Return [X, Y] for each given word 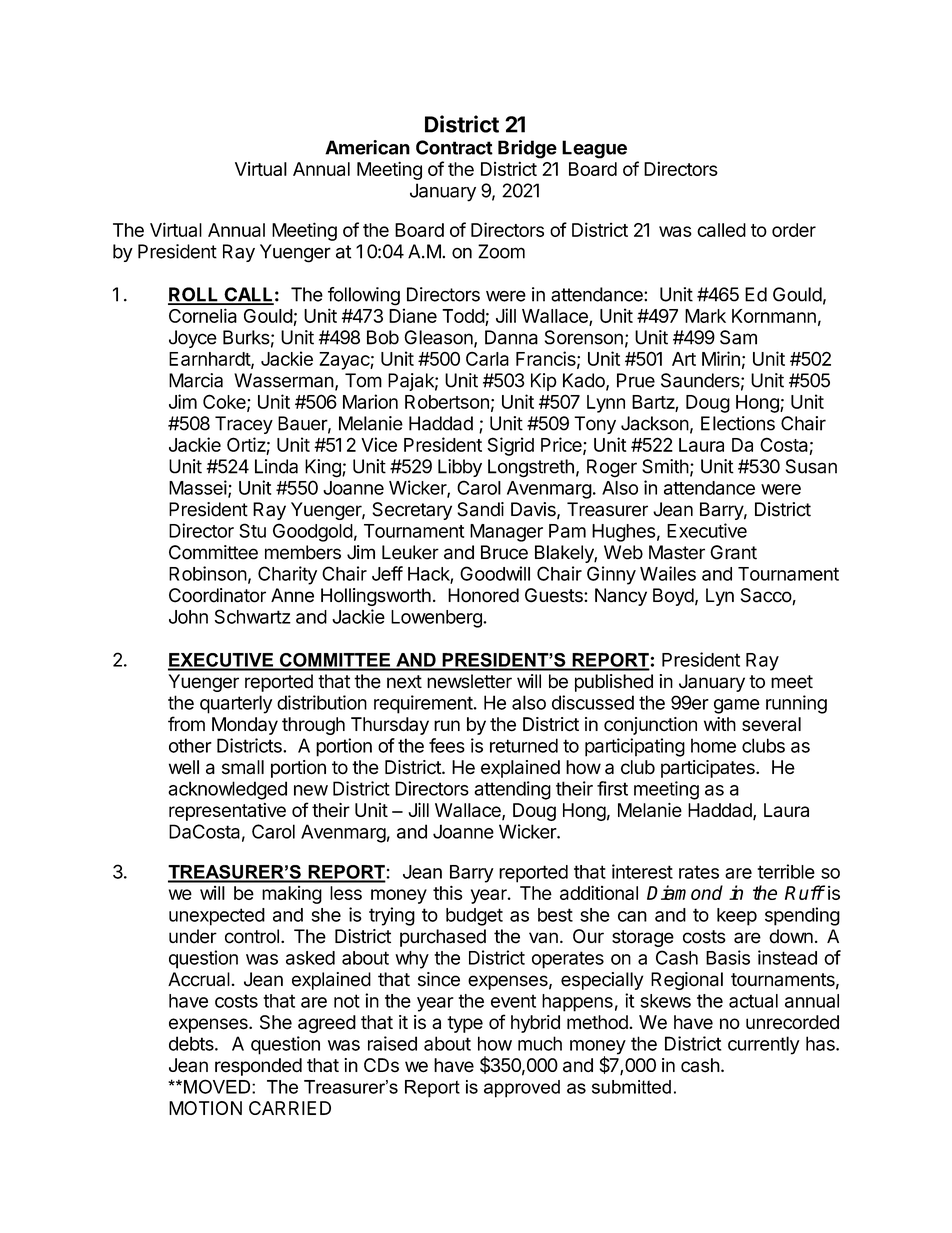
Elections [738, 423]
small [243, 767]
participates [709, 769]
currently [764, 1045]
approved [522, 1089]
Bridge [527, 149]
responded [258, 1067]
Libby [460, 468]
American [367, 147]
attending [512, 790]
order [794, 230]
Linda [276, 466]
